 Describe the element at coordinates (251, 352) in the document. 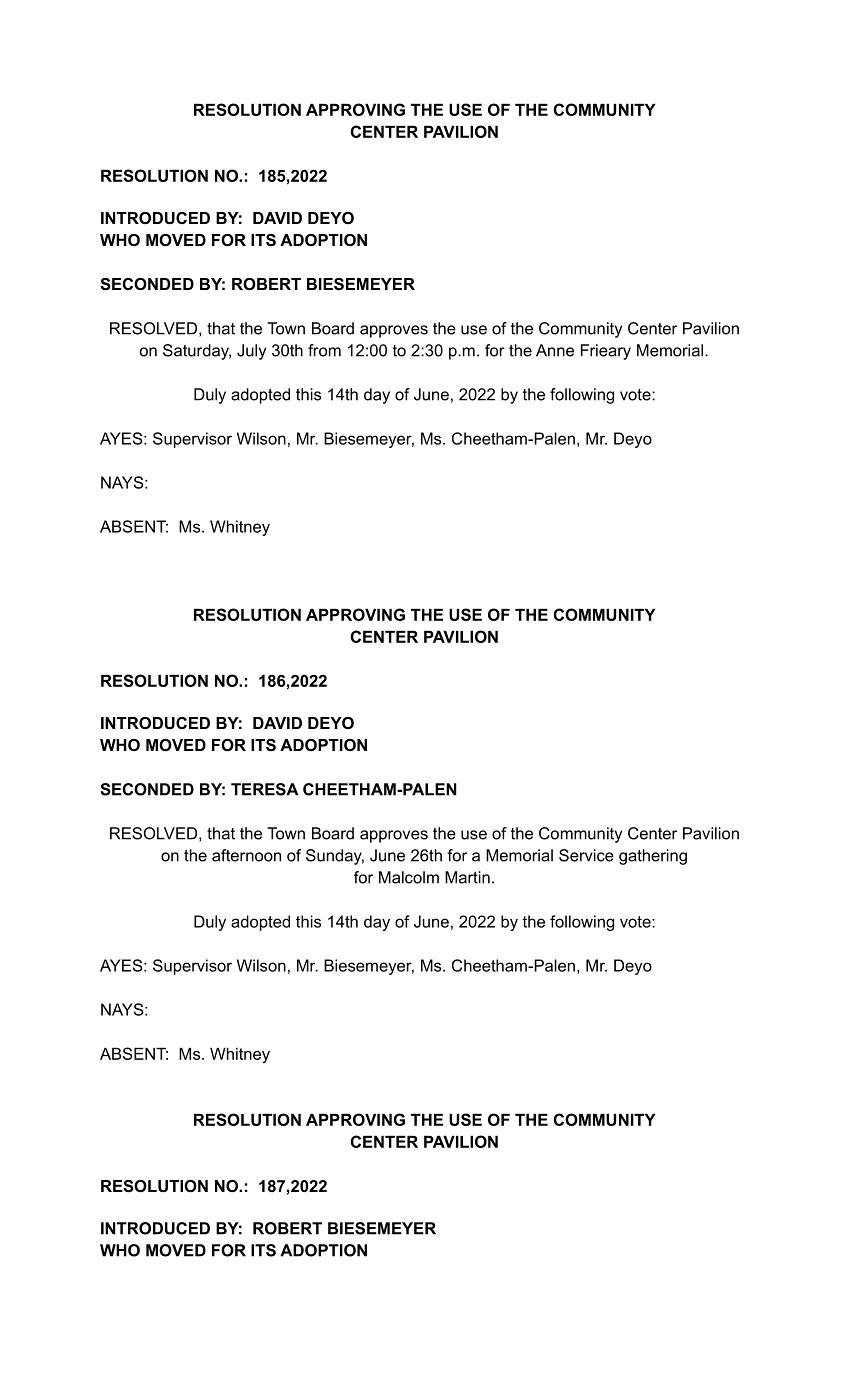

I see `July` at that location.
